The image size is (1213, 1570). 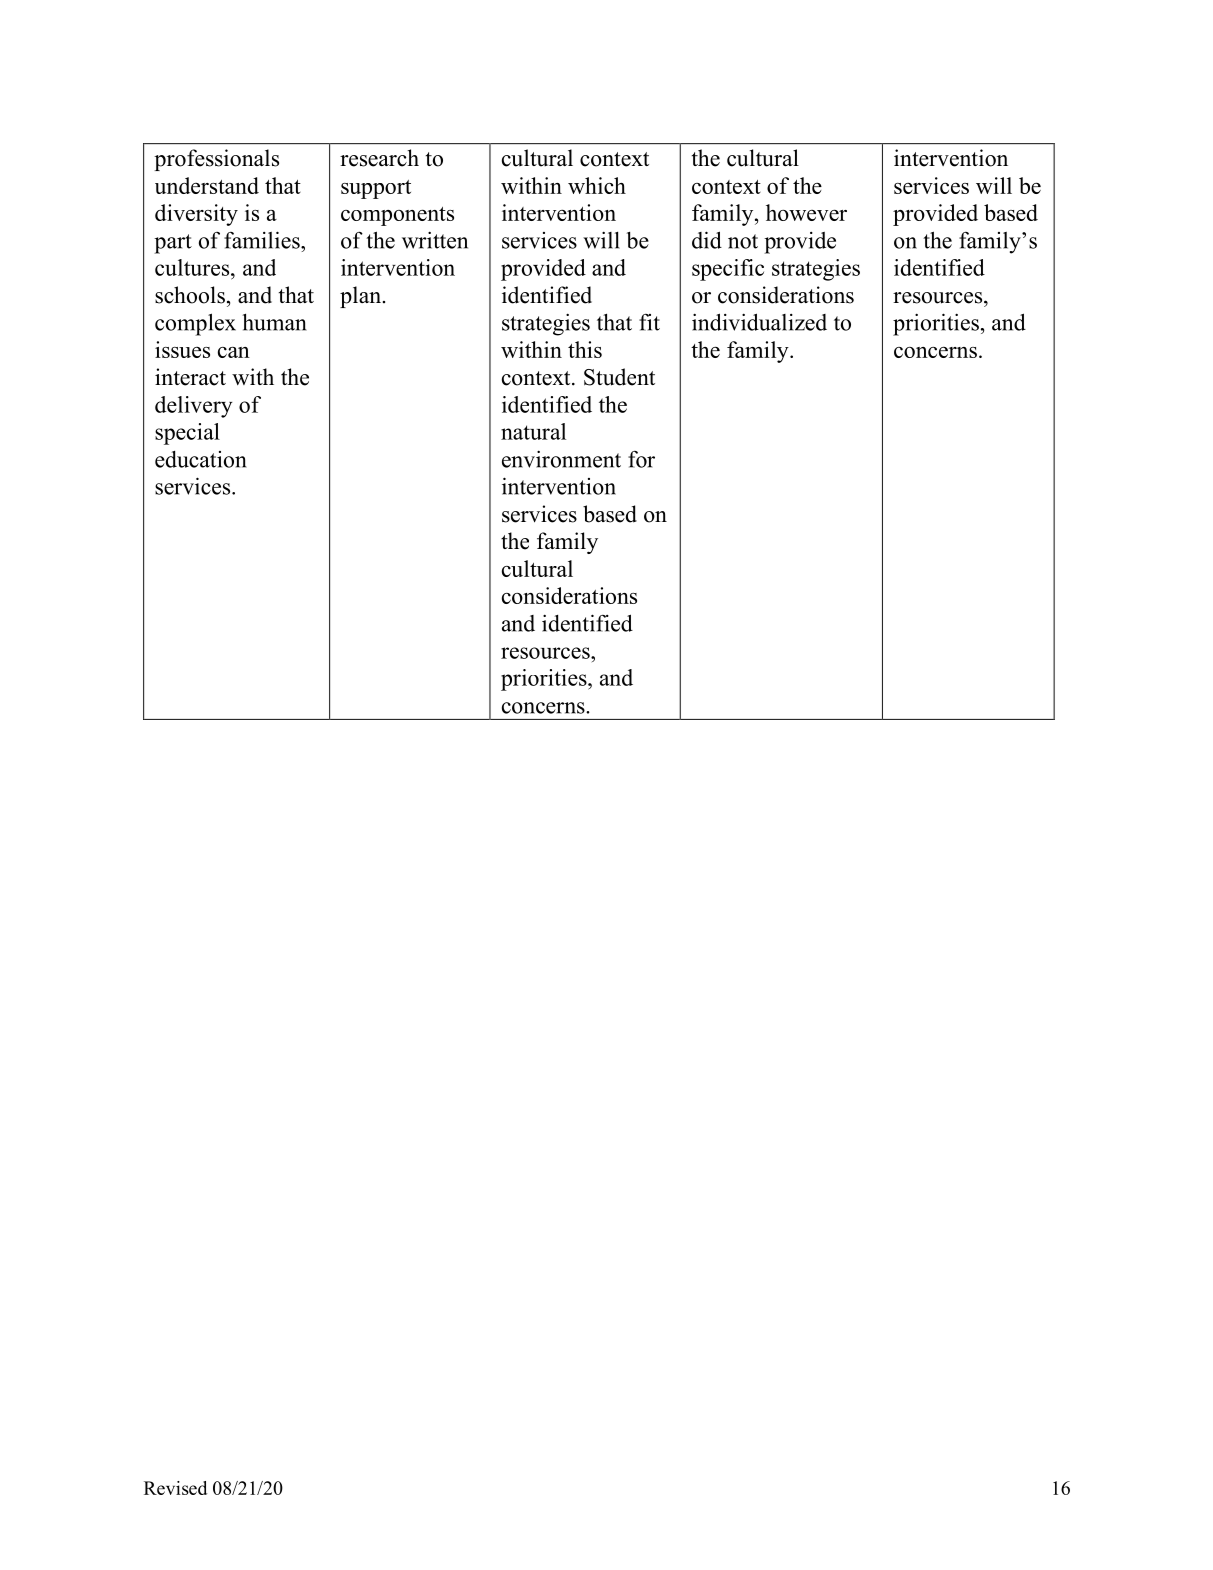 I want to click on not, so click(x=743, y=241).
